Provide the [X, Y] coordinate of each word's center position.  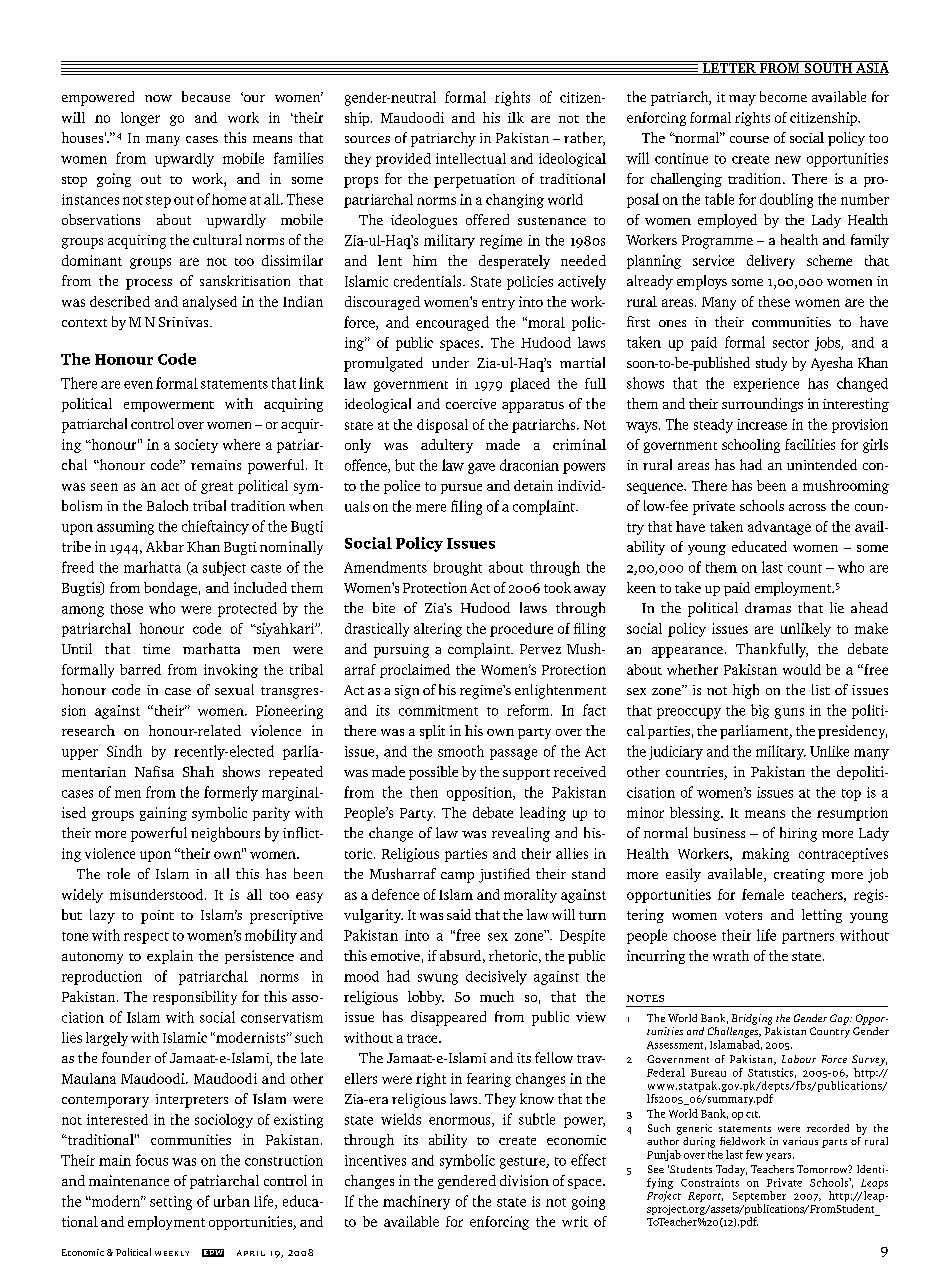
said [459, 914]
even [138, 385]
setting [171, 1203]
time [156, 649]
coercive [471, 404]
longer [140, 119]
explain [170, 957]
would [802, 669]
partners [808, 938]
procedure [521, 630]
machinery [416, 1202]
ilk [516, 117]
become [783, 96]
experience [766, 385]
